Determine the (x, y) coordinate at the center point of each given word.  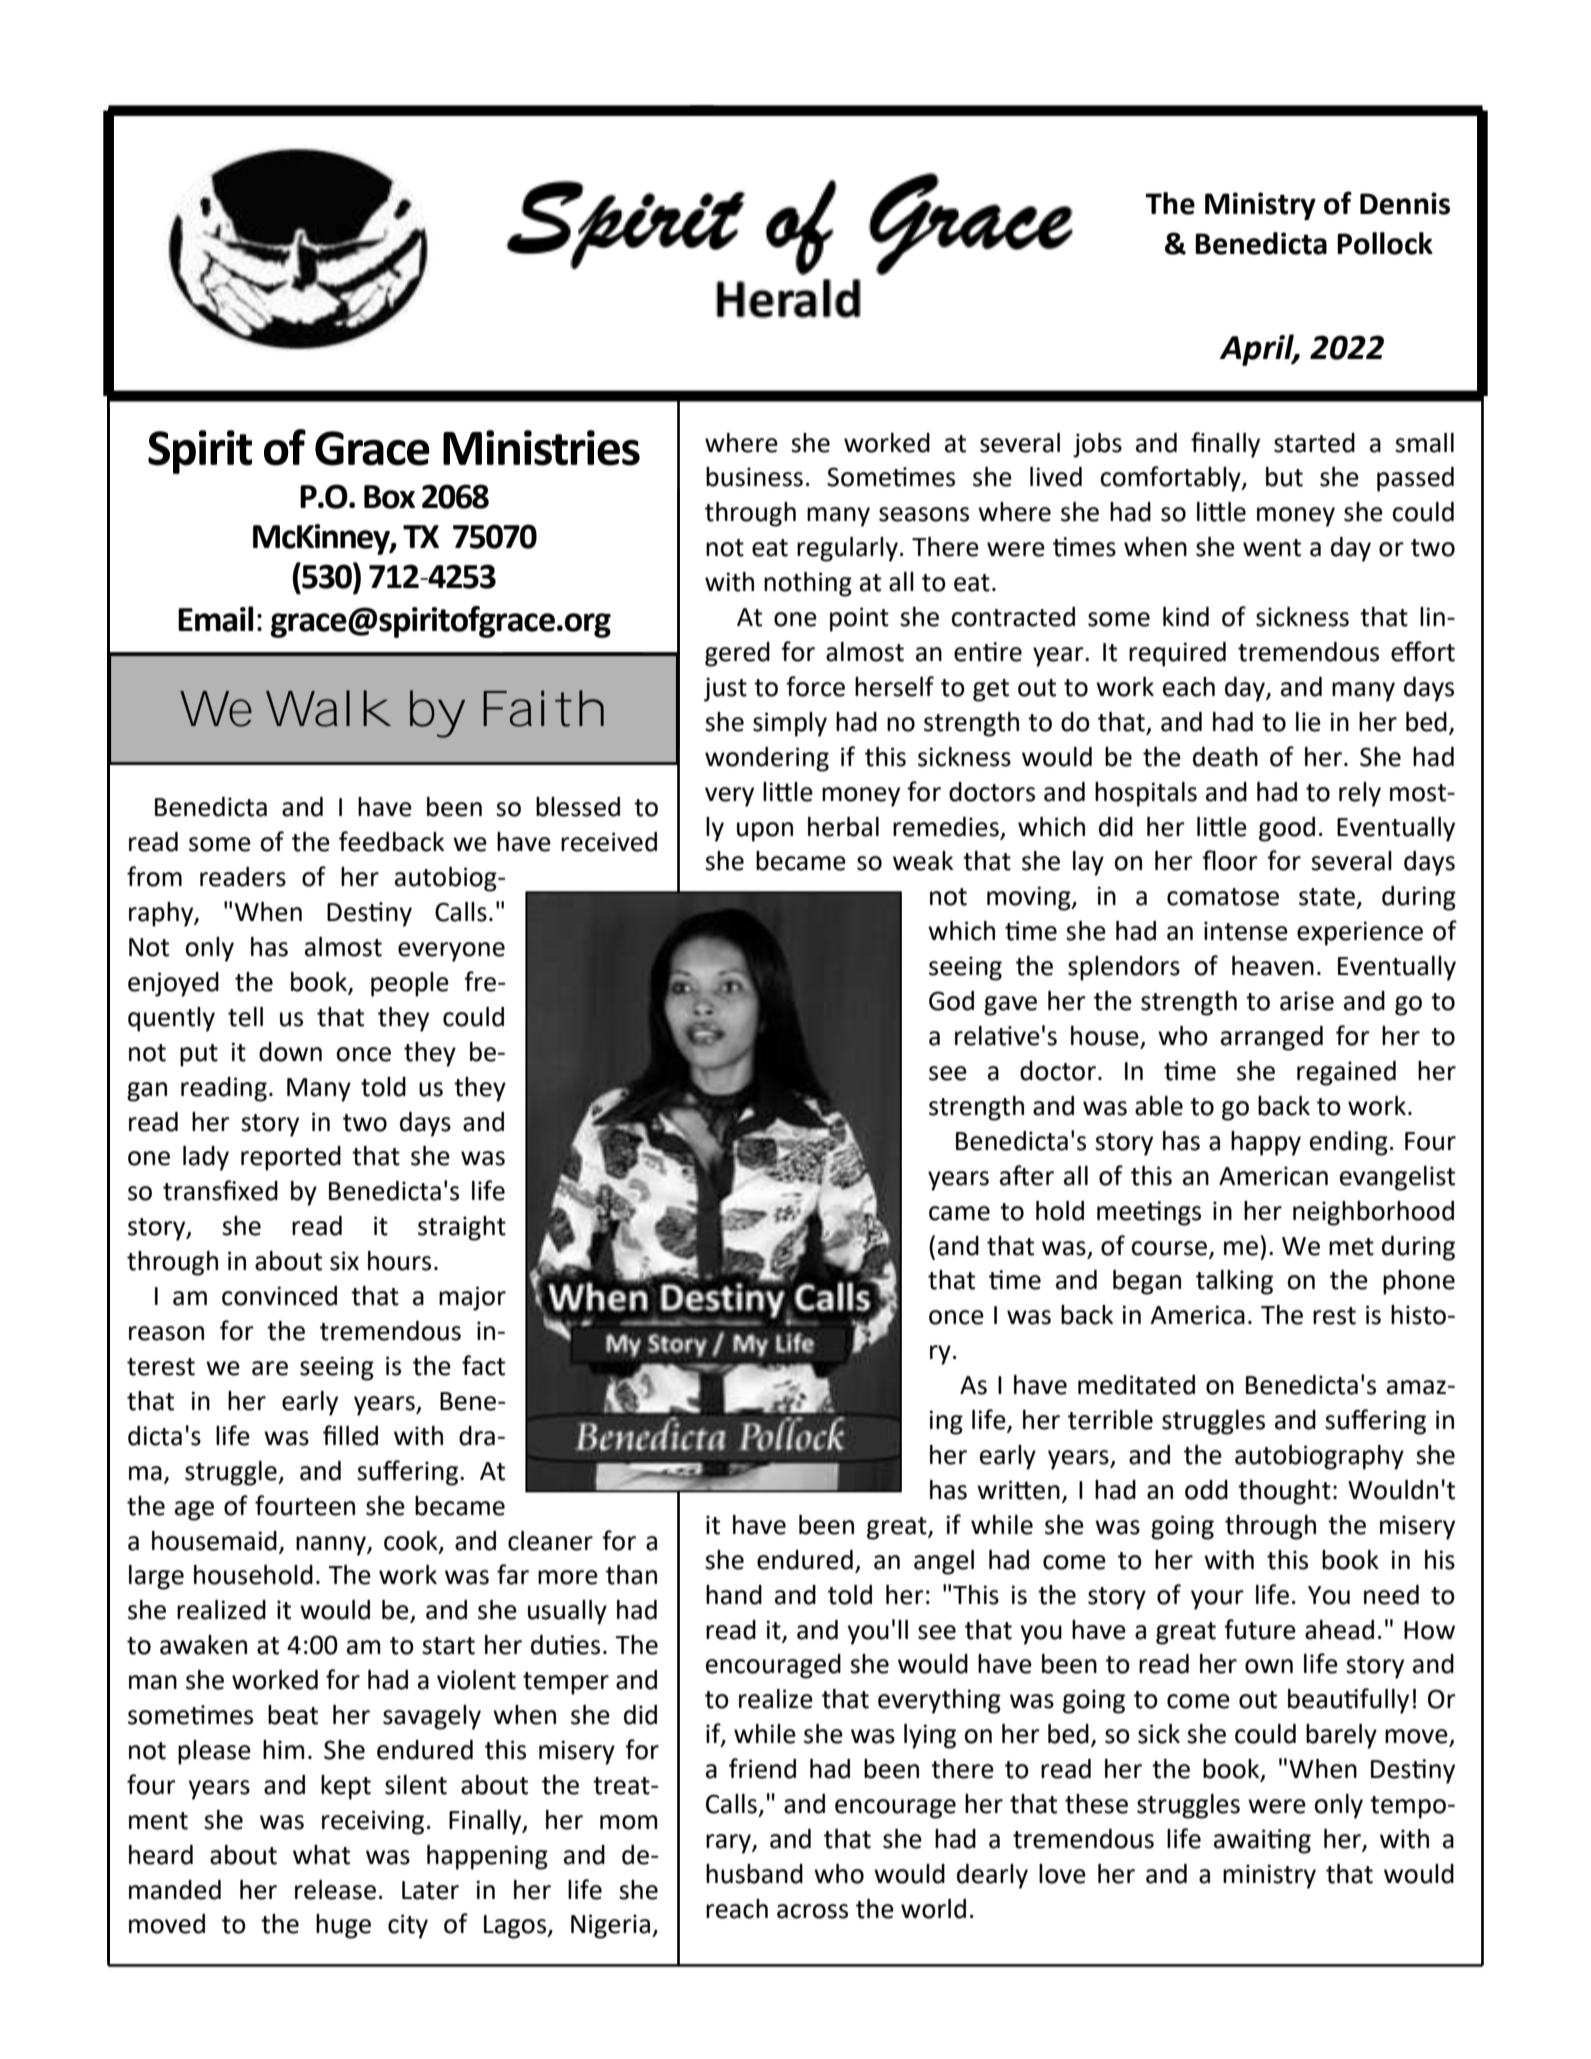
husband (754, 1874)
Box (389, 497)
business (754, 477)
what (321, 1855)
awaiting (1262, 1841)
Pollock (1385, 243)
